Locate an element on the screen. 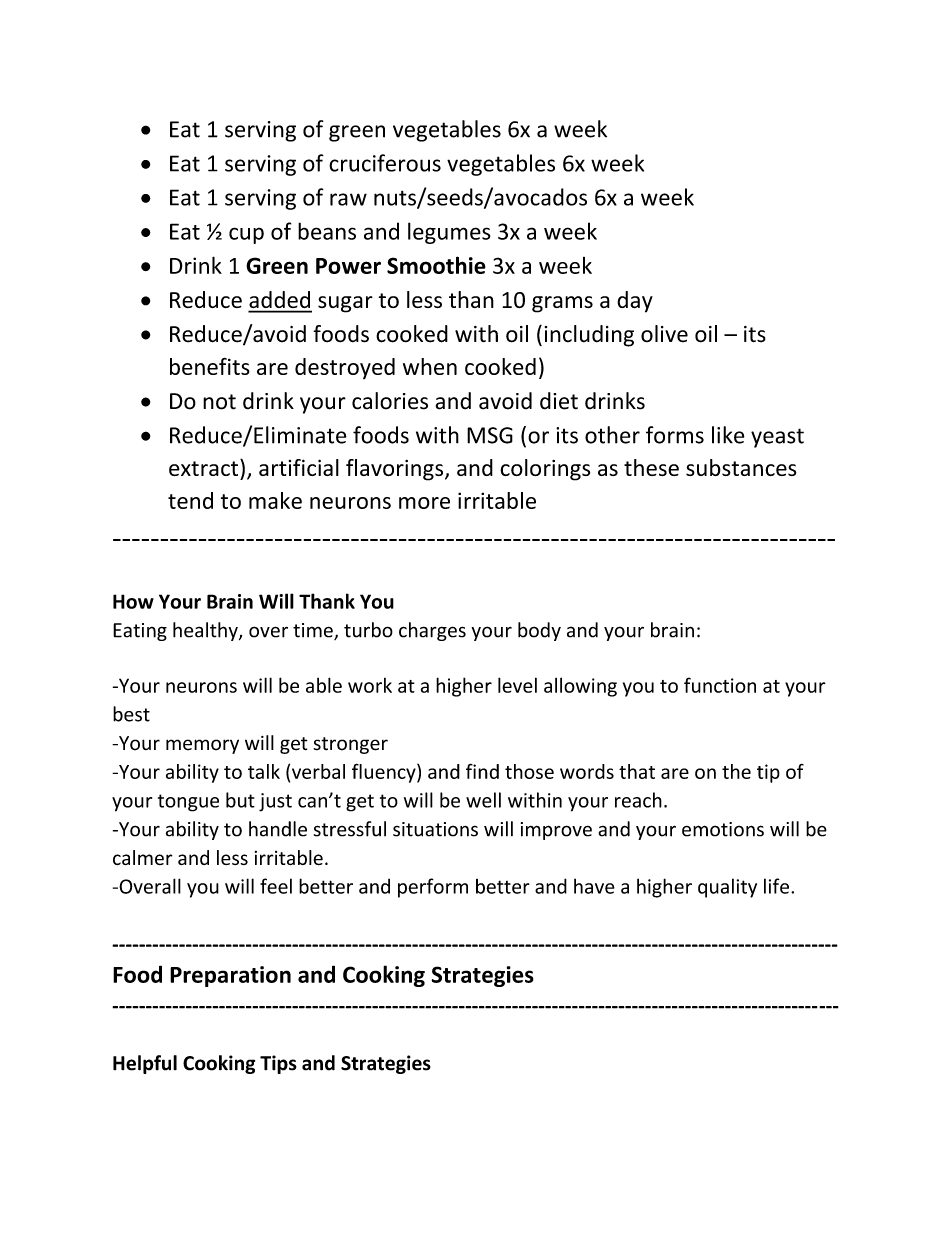 The image size is (952, 1233). healthy is located at coordinates (206, 631).
